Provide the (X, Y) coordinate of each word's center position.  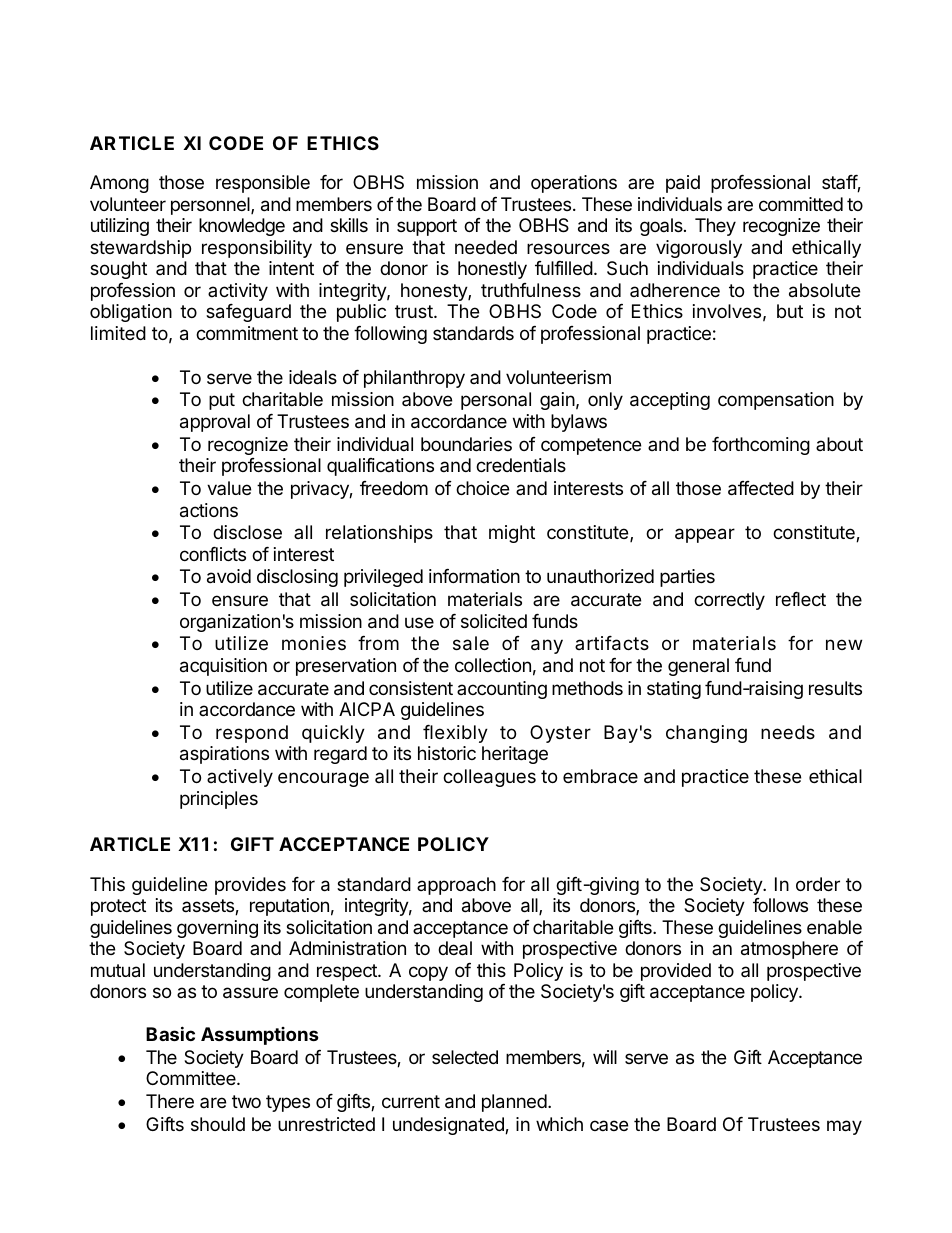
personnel (211, 206)
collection (493, 665)
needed (486, 247)
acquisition (223, 667)
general (698, 667)
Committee (192, 1078)
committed (801, 204)
